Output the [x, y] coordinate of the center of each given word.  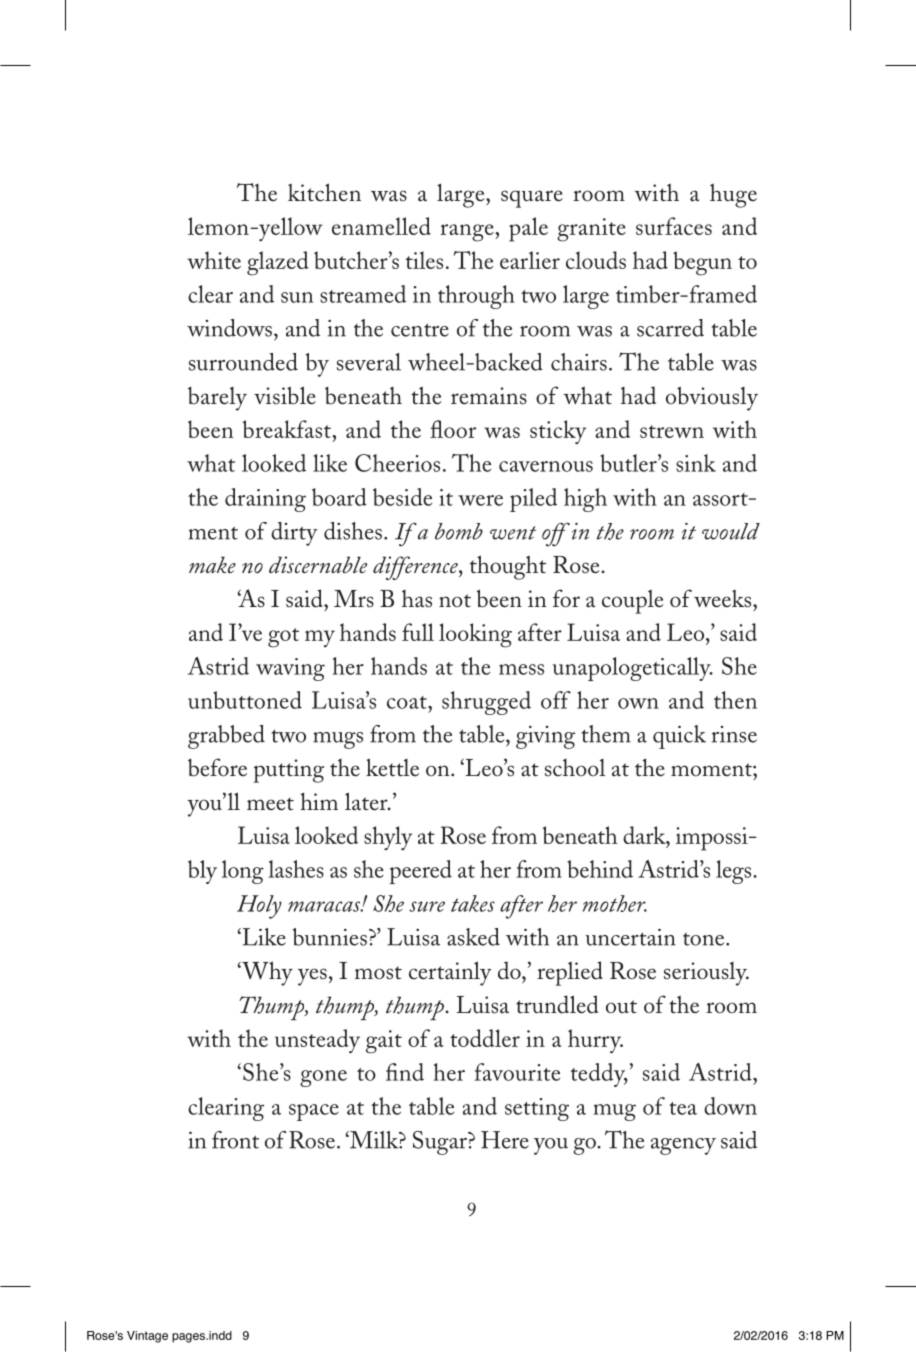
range [468, 233]
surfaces [674, 226]
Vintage [147, 1337]
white [214, 260]
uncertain [630, 937]
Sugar [441, 1143]
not [455, 600]
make [212, 564]
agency [683, 1146]
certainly [450, 973]
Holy [259, 907]
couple [632, 602]
